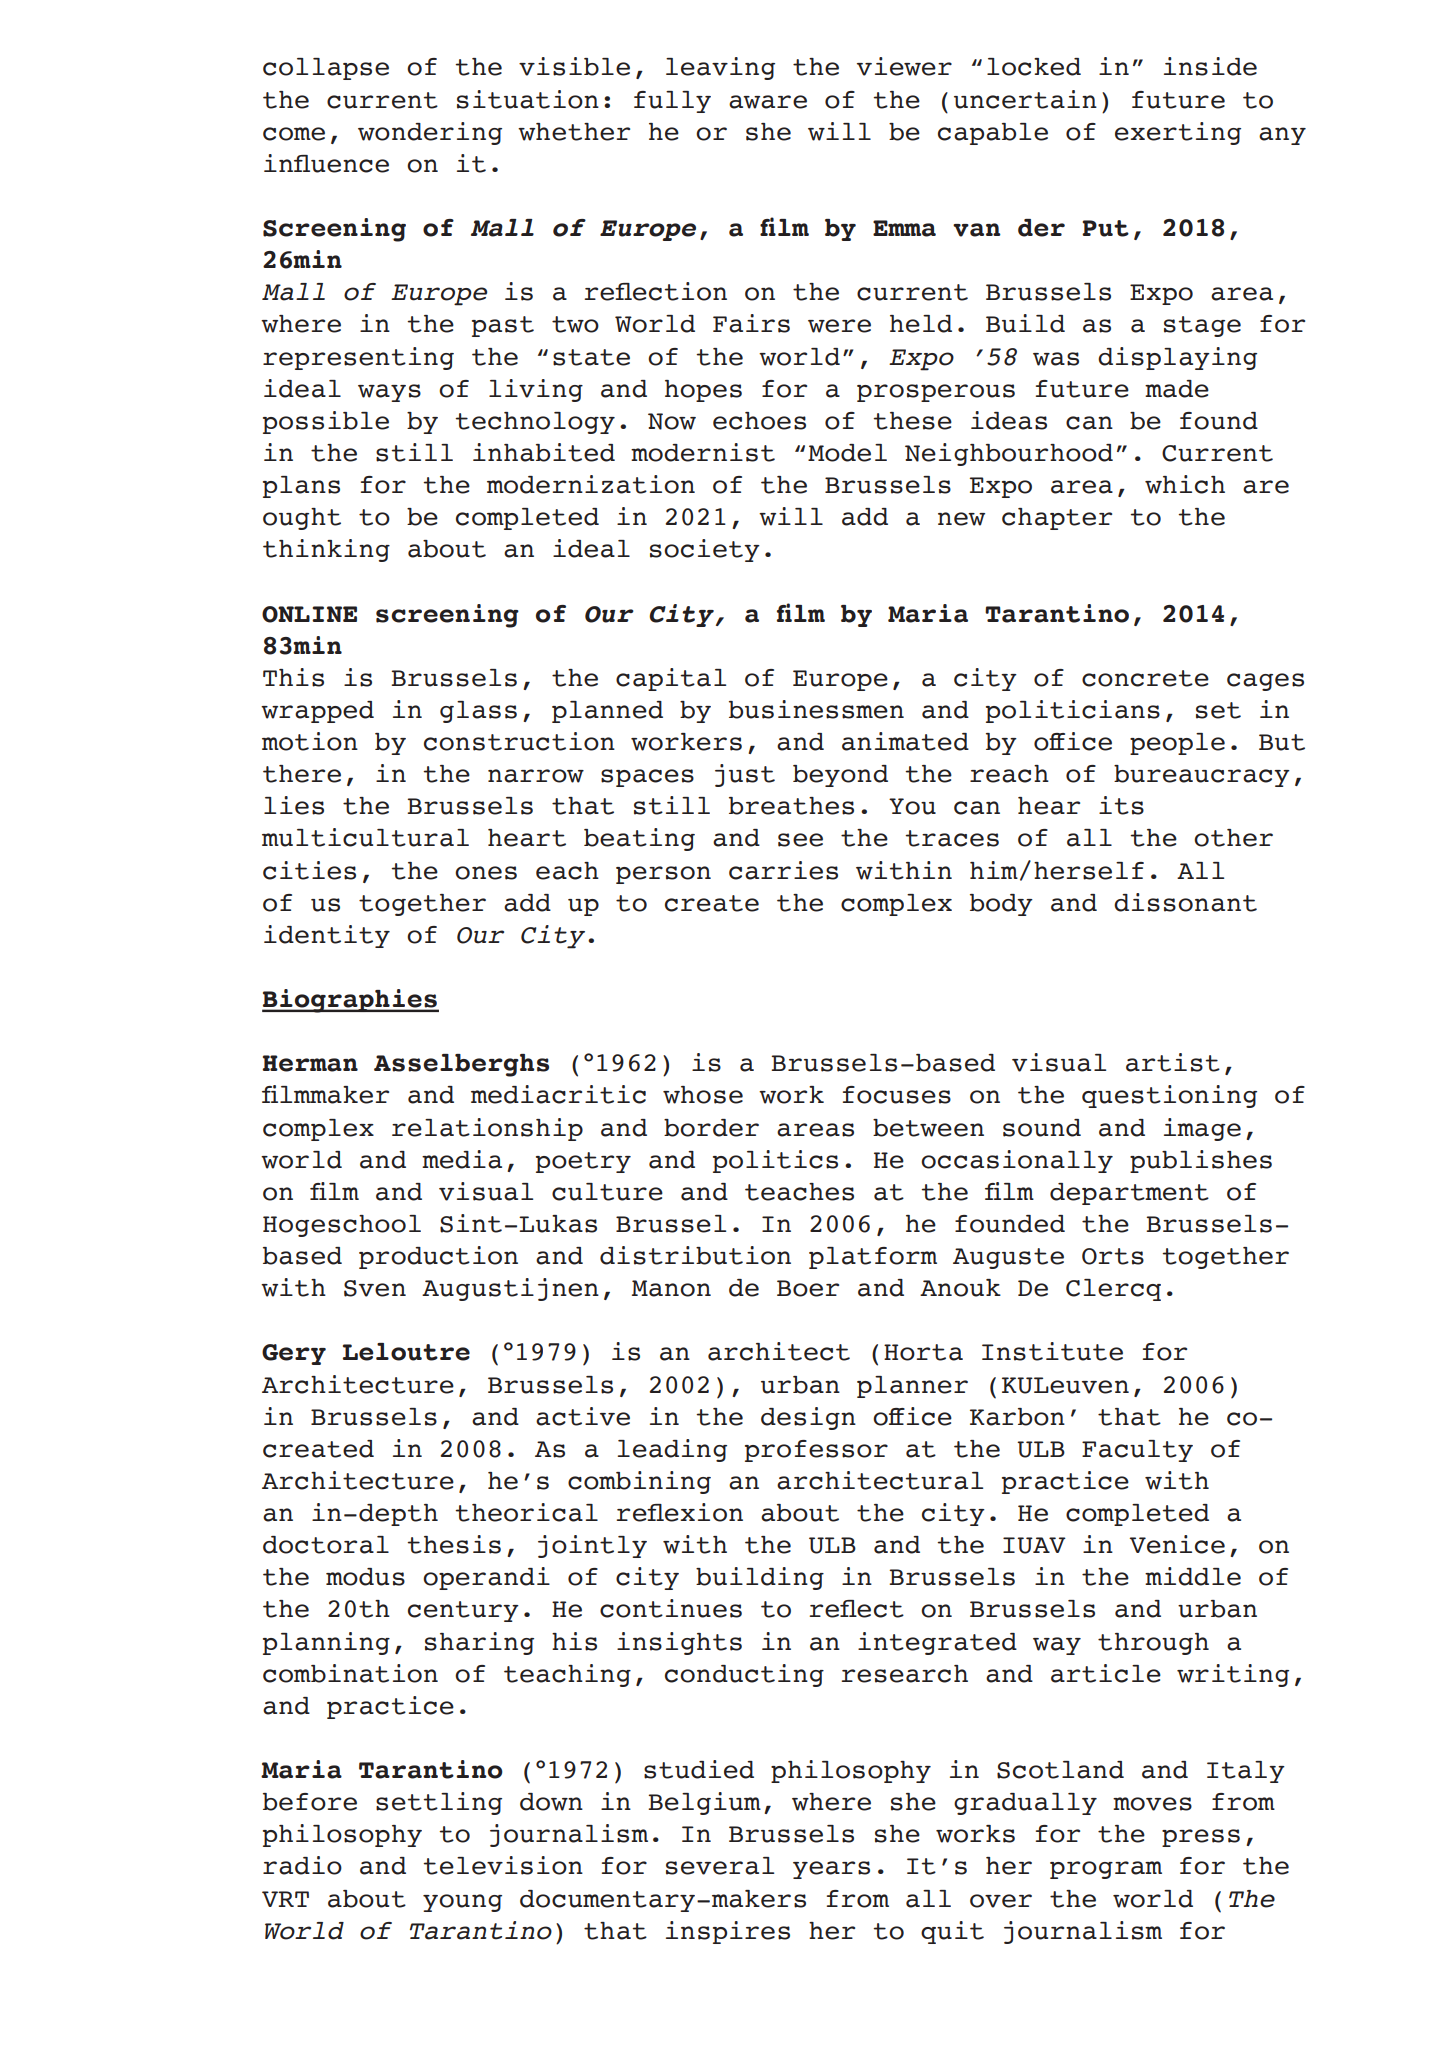  I want to click on years, so click(831, 1870).
